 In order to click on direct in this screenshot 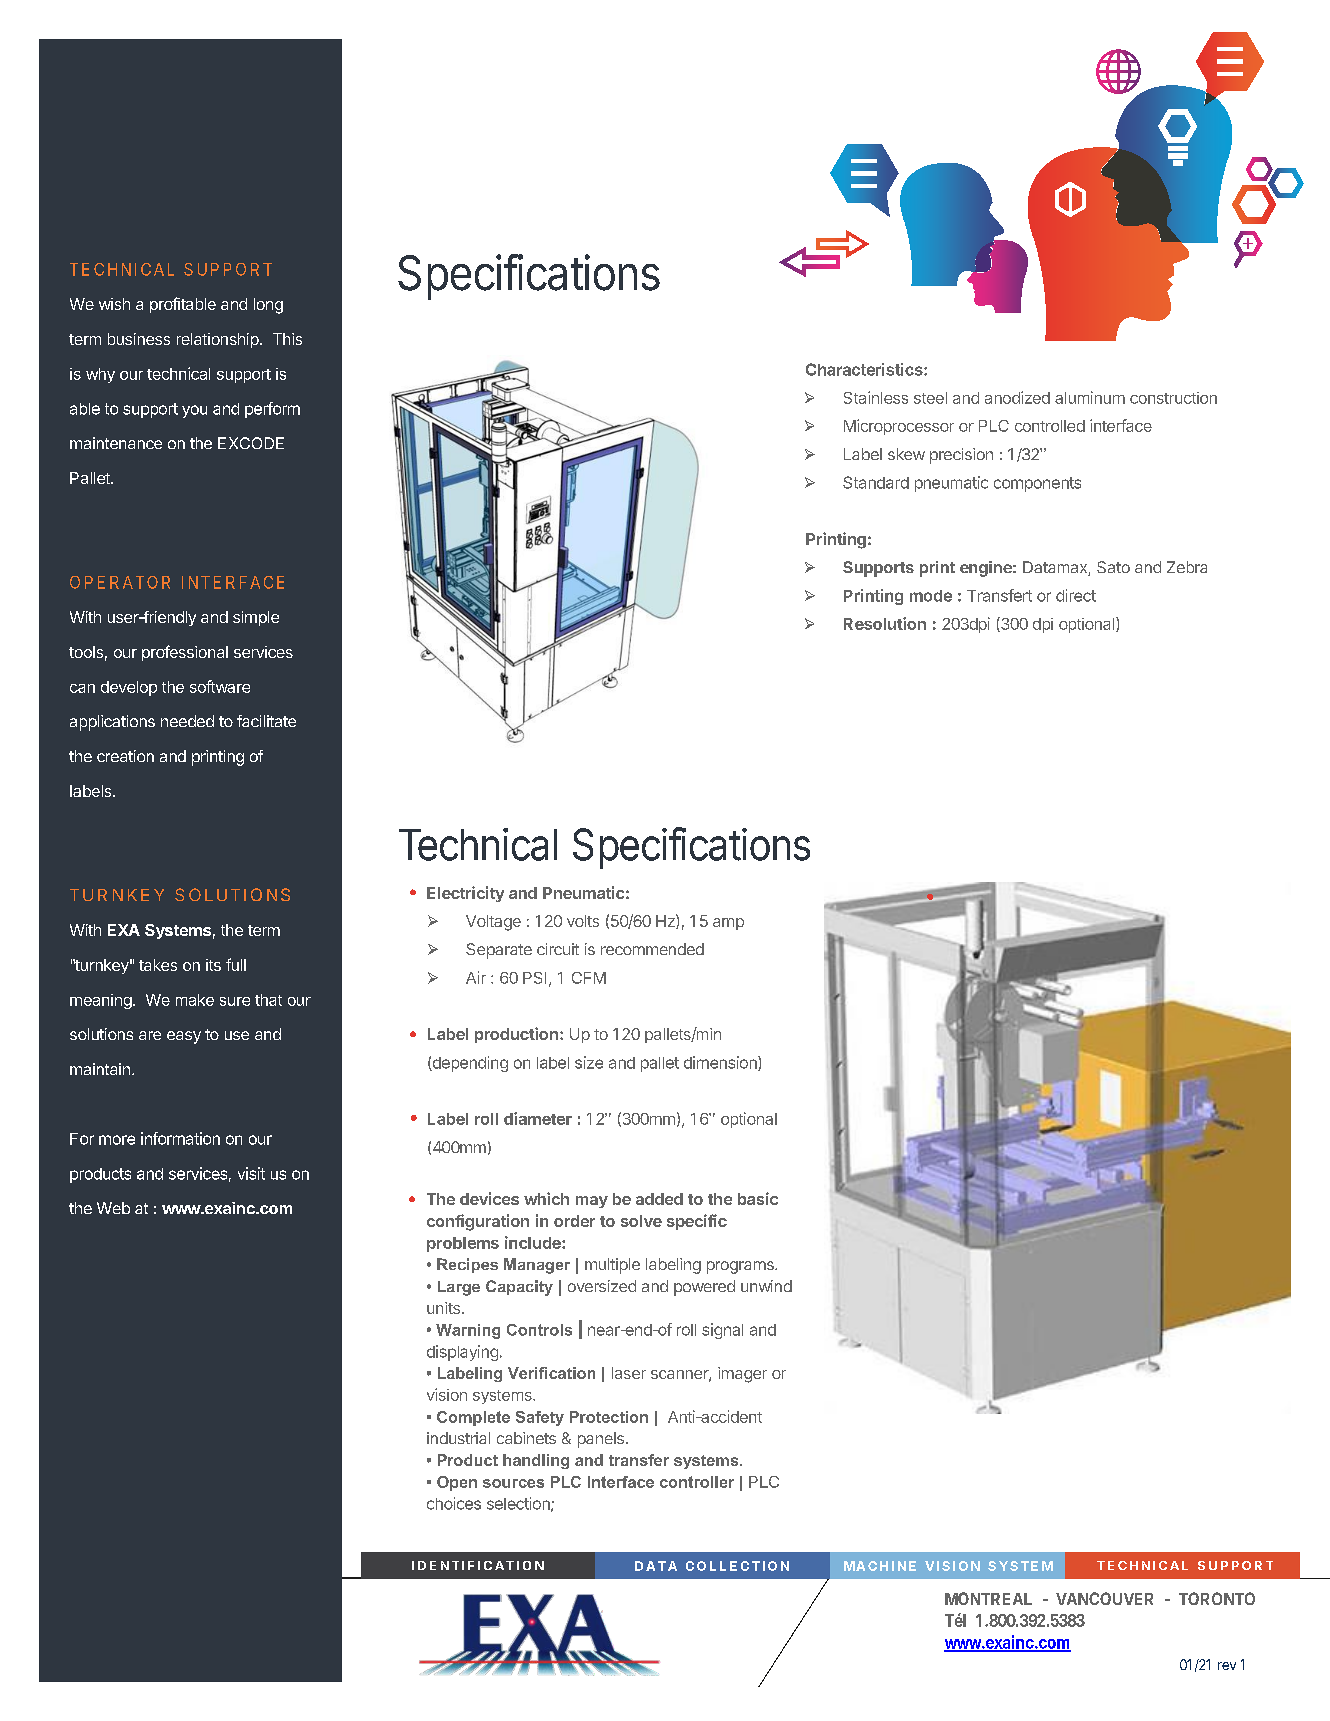, I will do `click(1076, 595)`.
